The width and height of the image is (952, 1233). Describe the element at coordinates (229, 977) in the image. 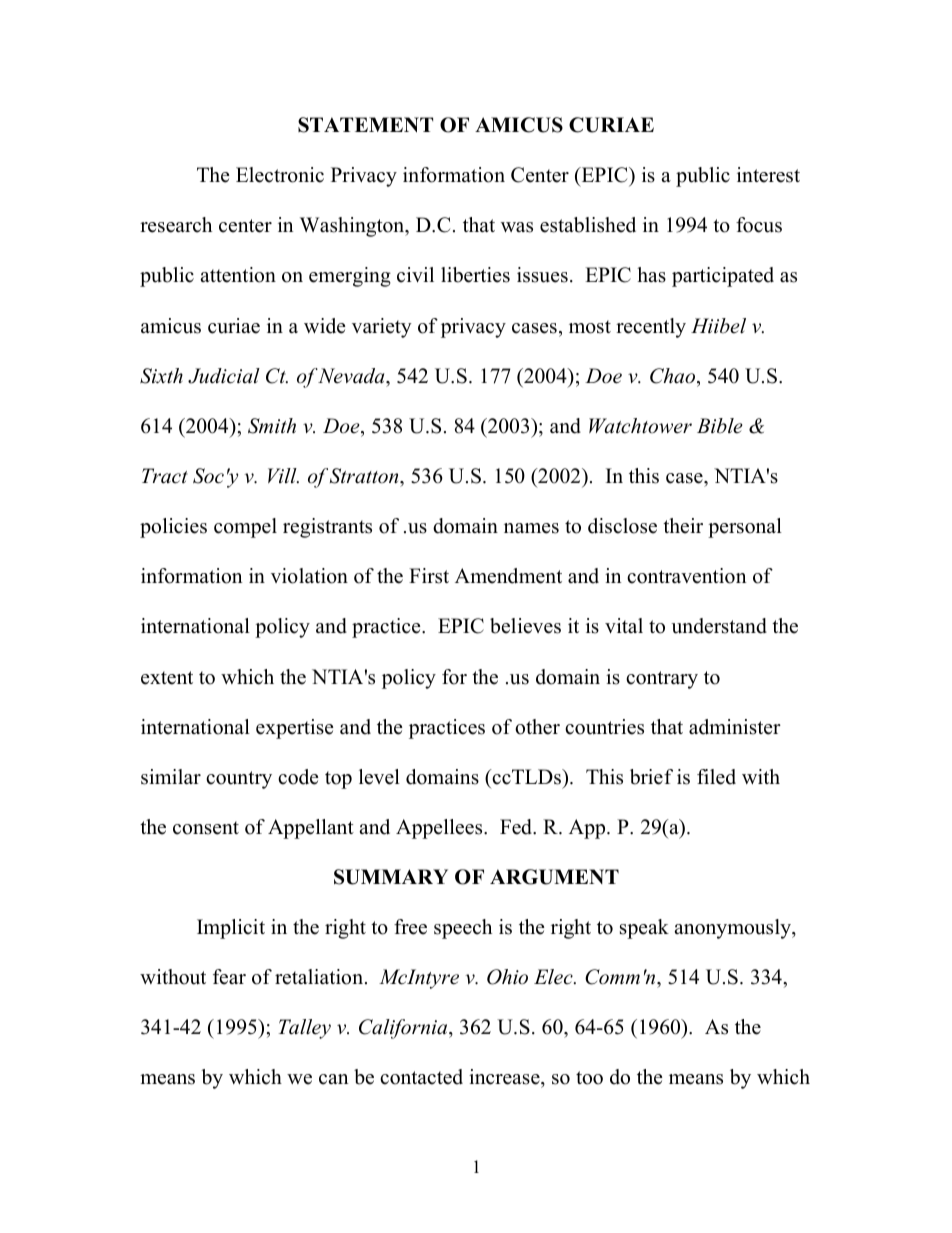

I see `fear` at that location.
